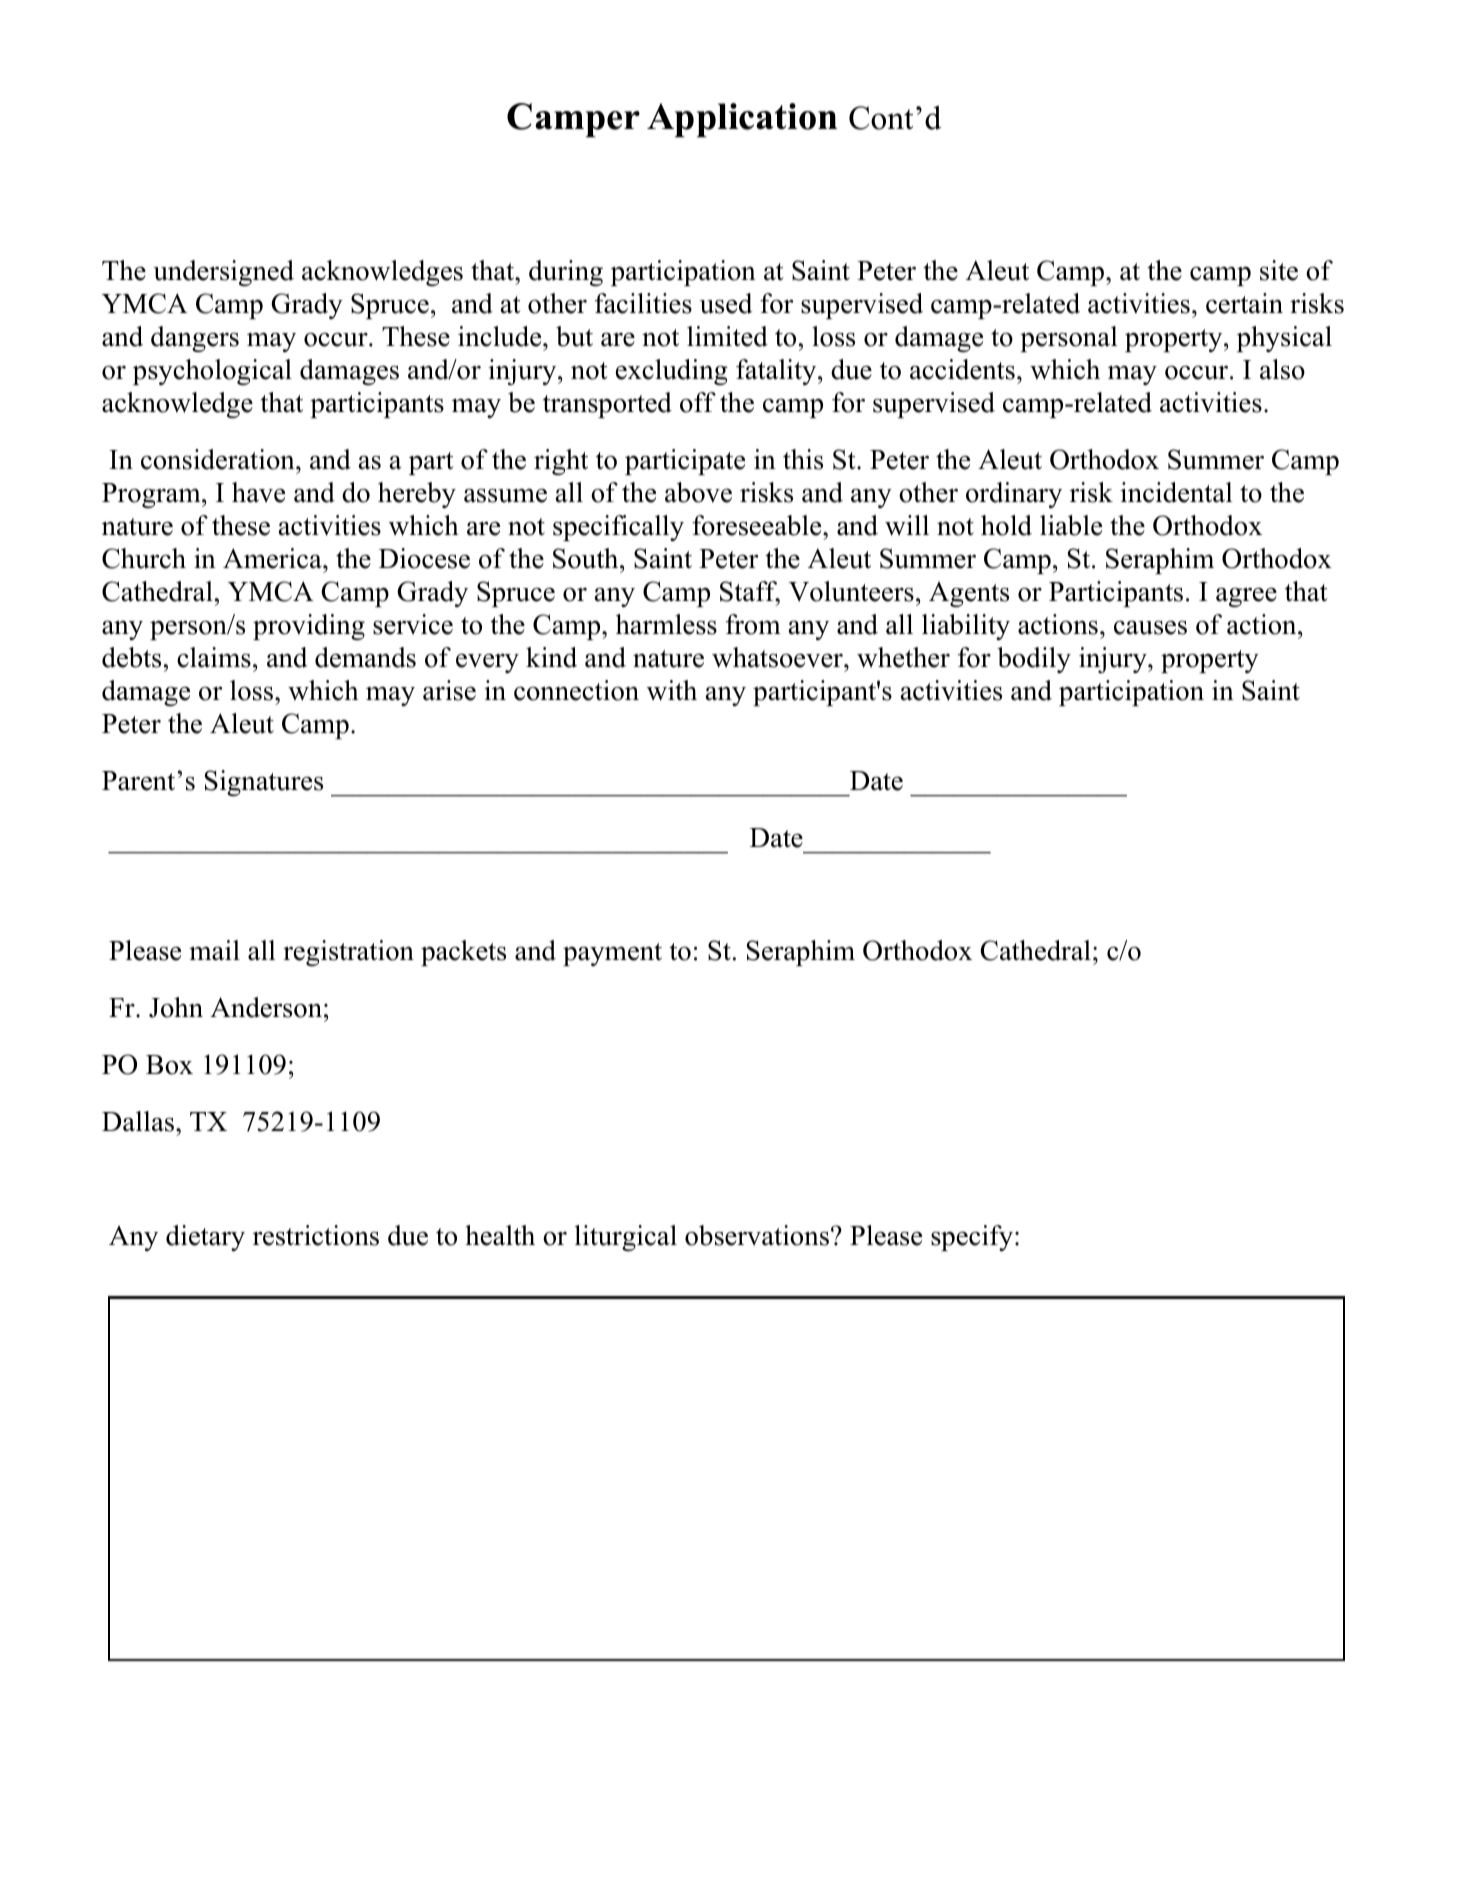  I want to click on specify, so click(972, 1238).
